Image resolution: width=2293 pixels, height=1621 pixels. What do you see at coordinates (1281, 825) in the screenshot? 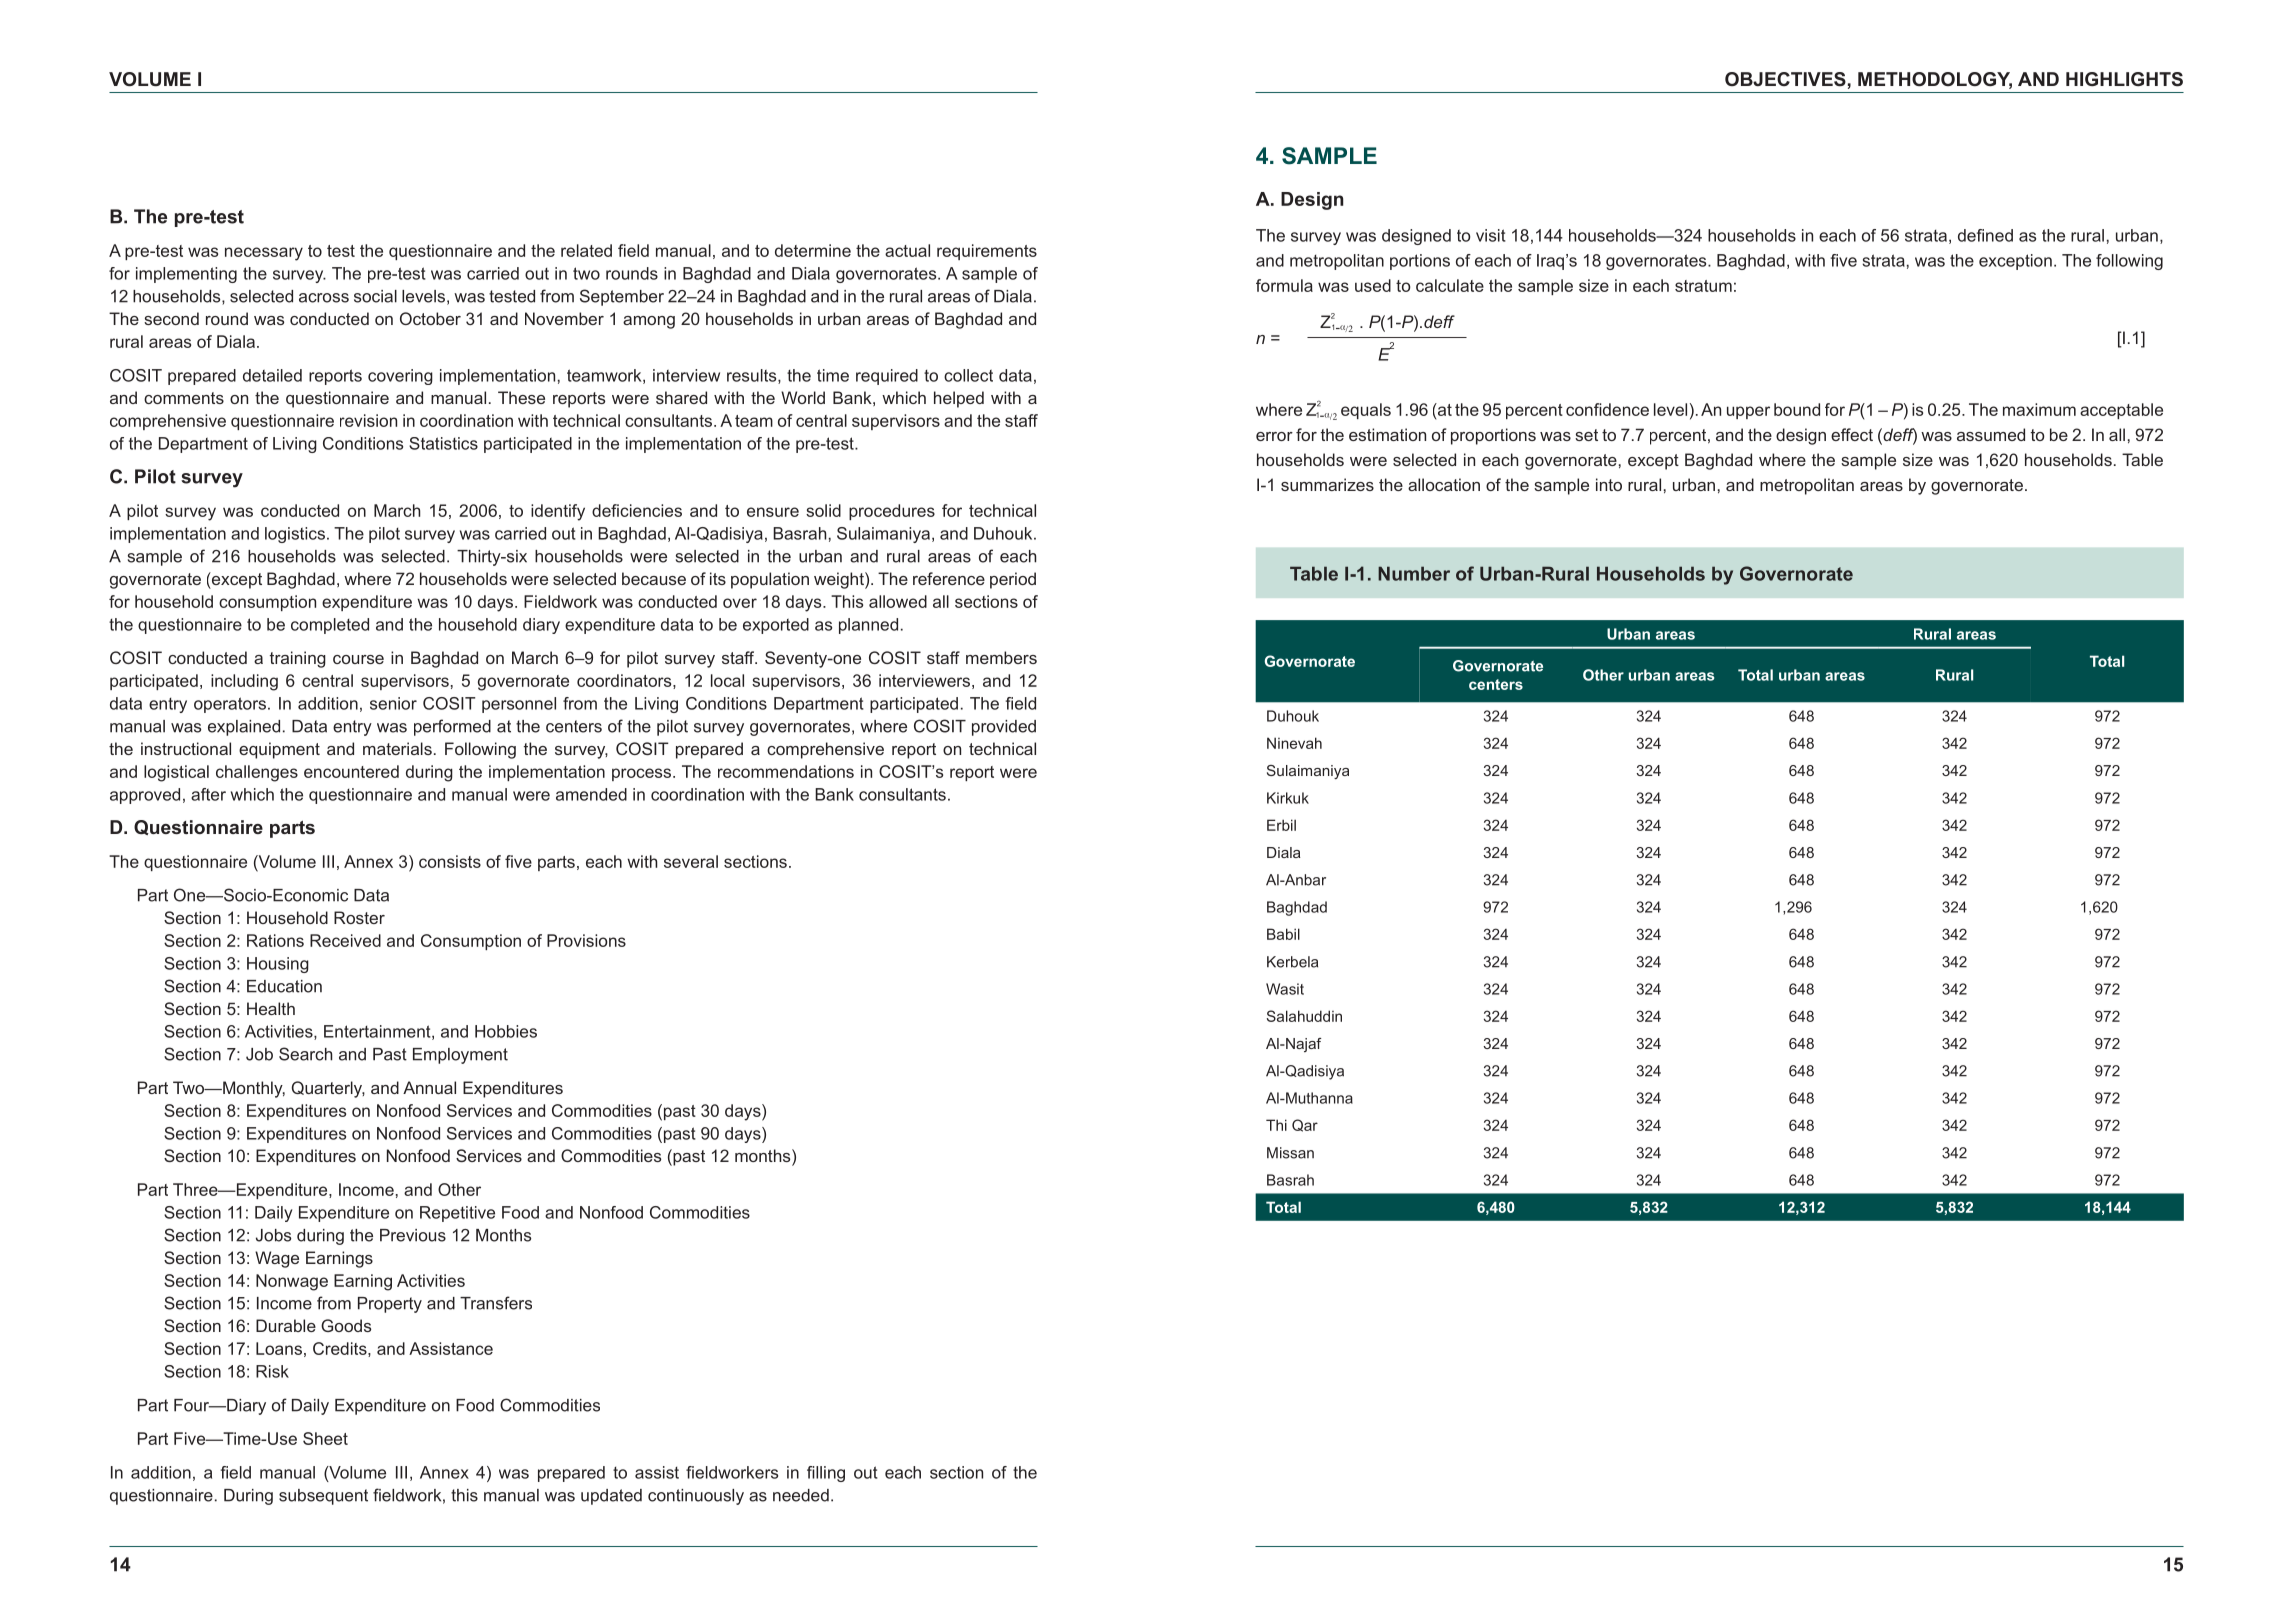
I see `Erbil` at bounding box center [1281, 825].
